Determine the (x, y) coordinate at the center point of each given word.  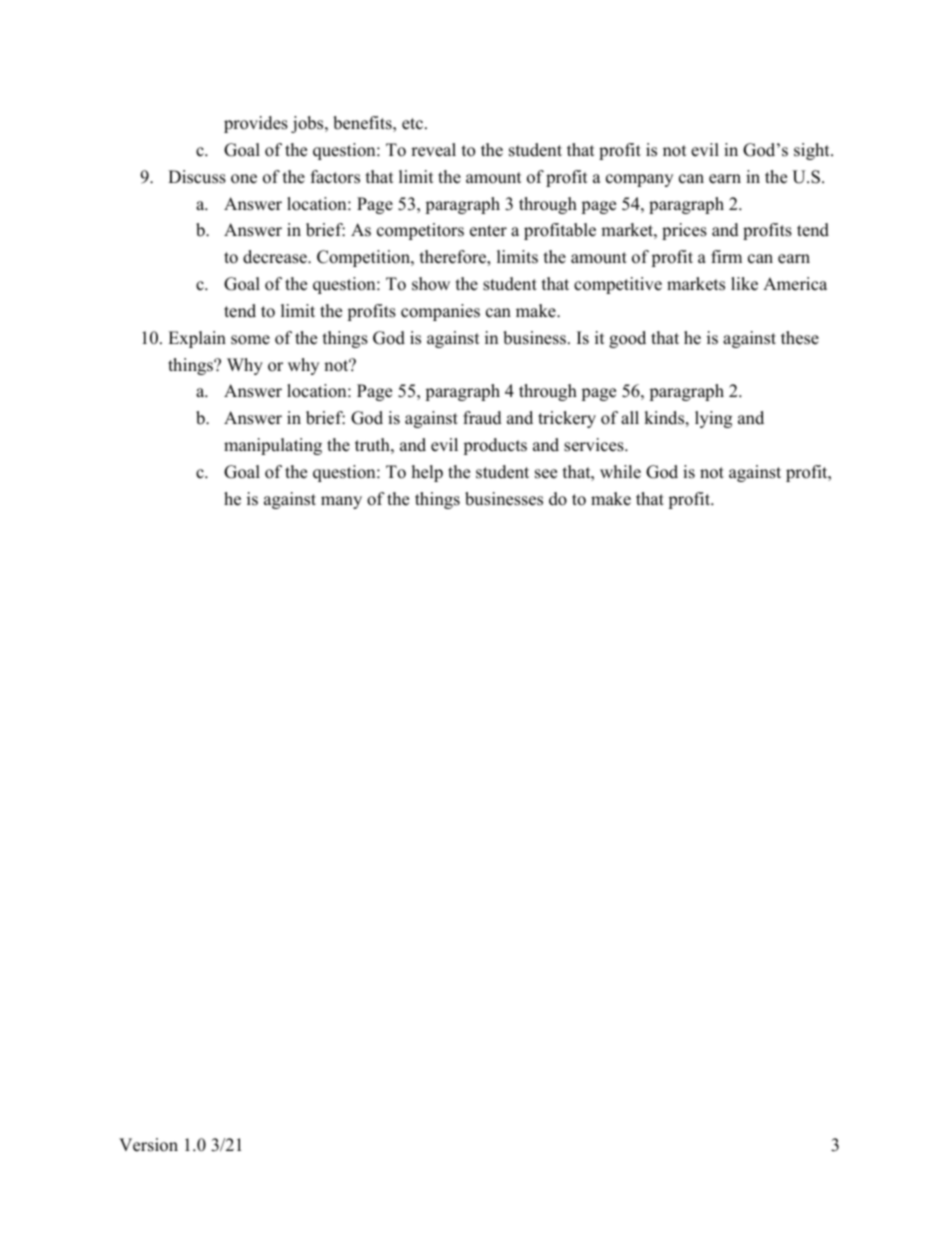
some (250, 340)
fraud (482, 418)
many (341, 502)
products (495, 446)
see (546, 474)
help (427, 473)
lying (713, 419)
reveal (433, 150)
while (620, 472)
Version (148, 1145)
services (595, 445)
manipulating (273, 446)
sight (813, 151)
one (244, 179)
